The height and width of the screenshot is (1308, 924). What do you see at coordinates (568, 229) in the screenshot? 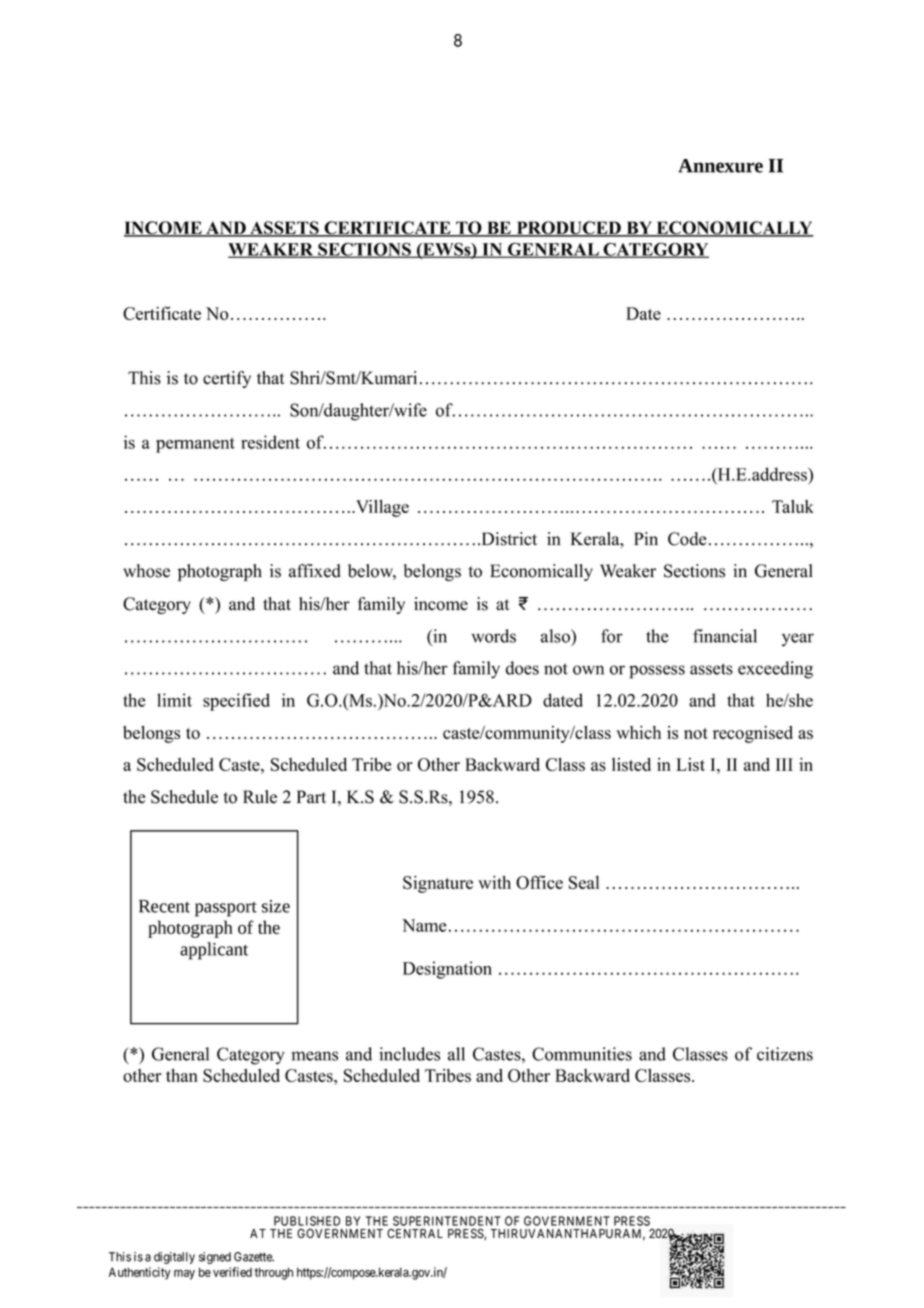
I see `PRODUCED` at bounding box center [568, 229].
